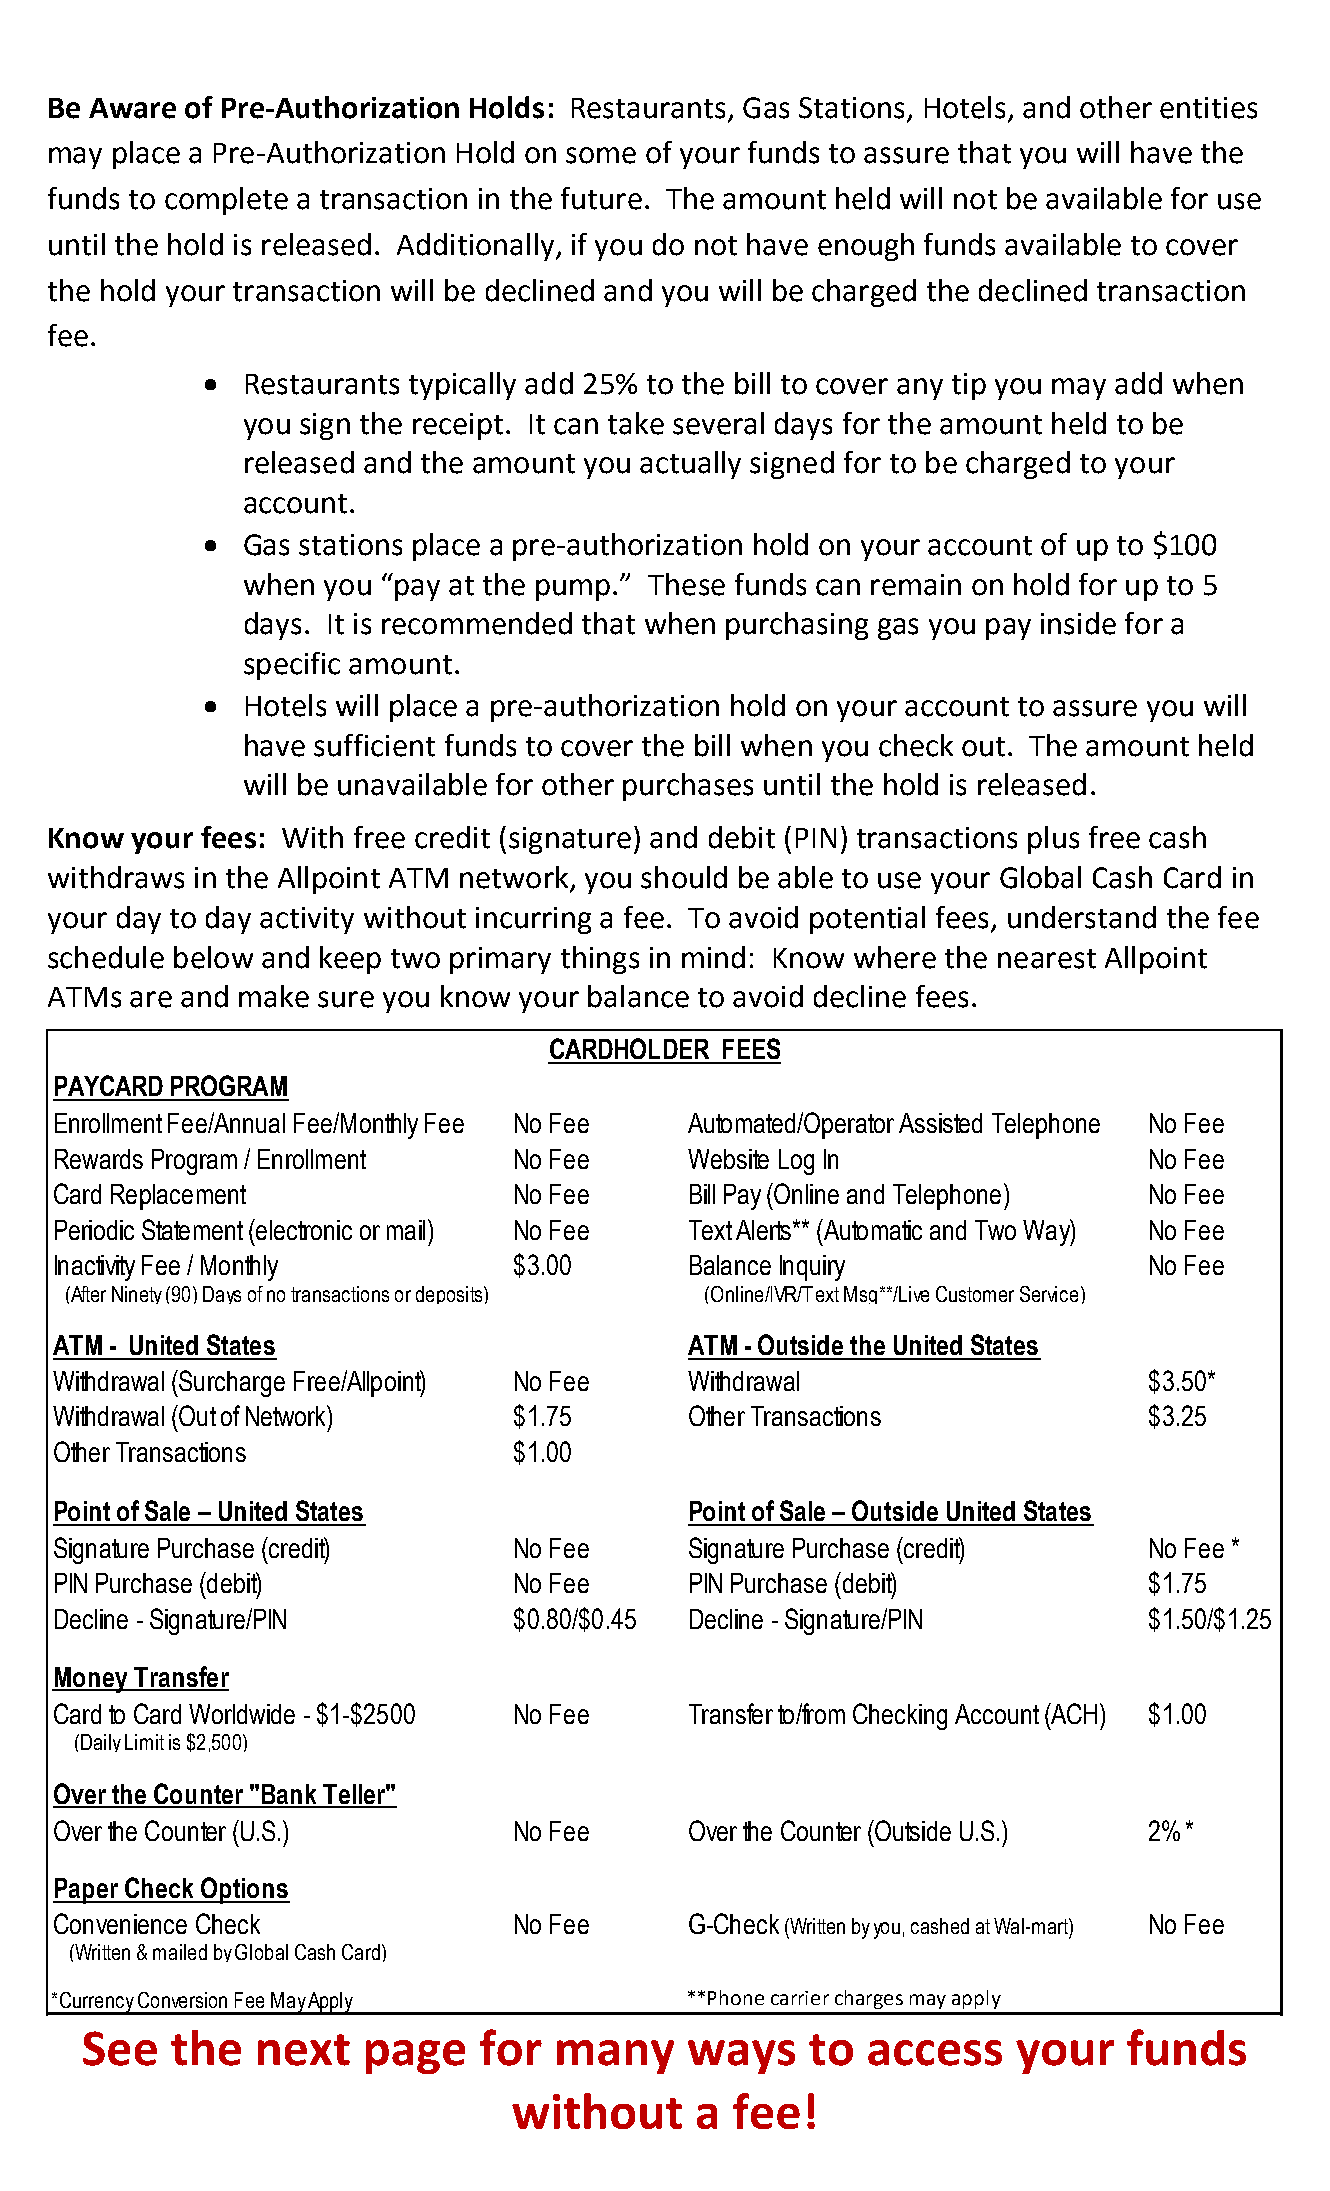  Describe the element at coordinates (182, 2000) in the screenshot. I see `Conversion` at that location.
